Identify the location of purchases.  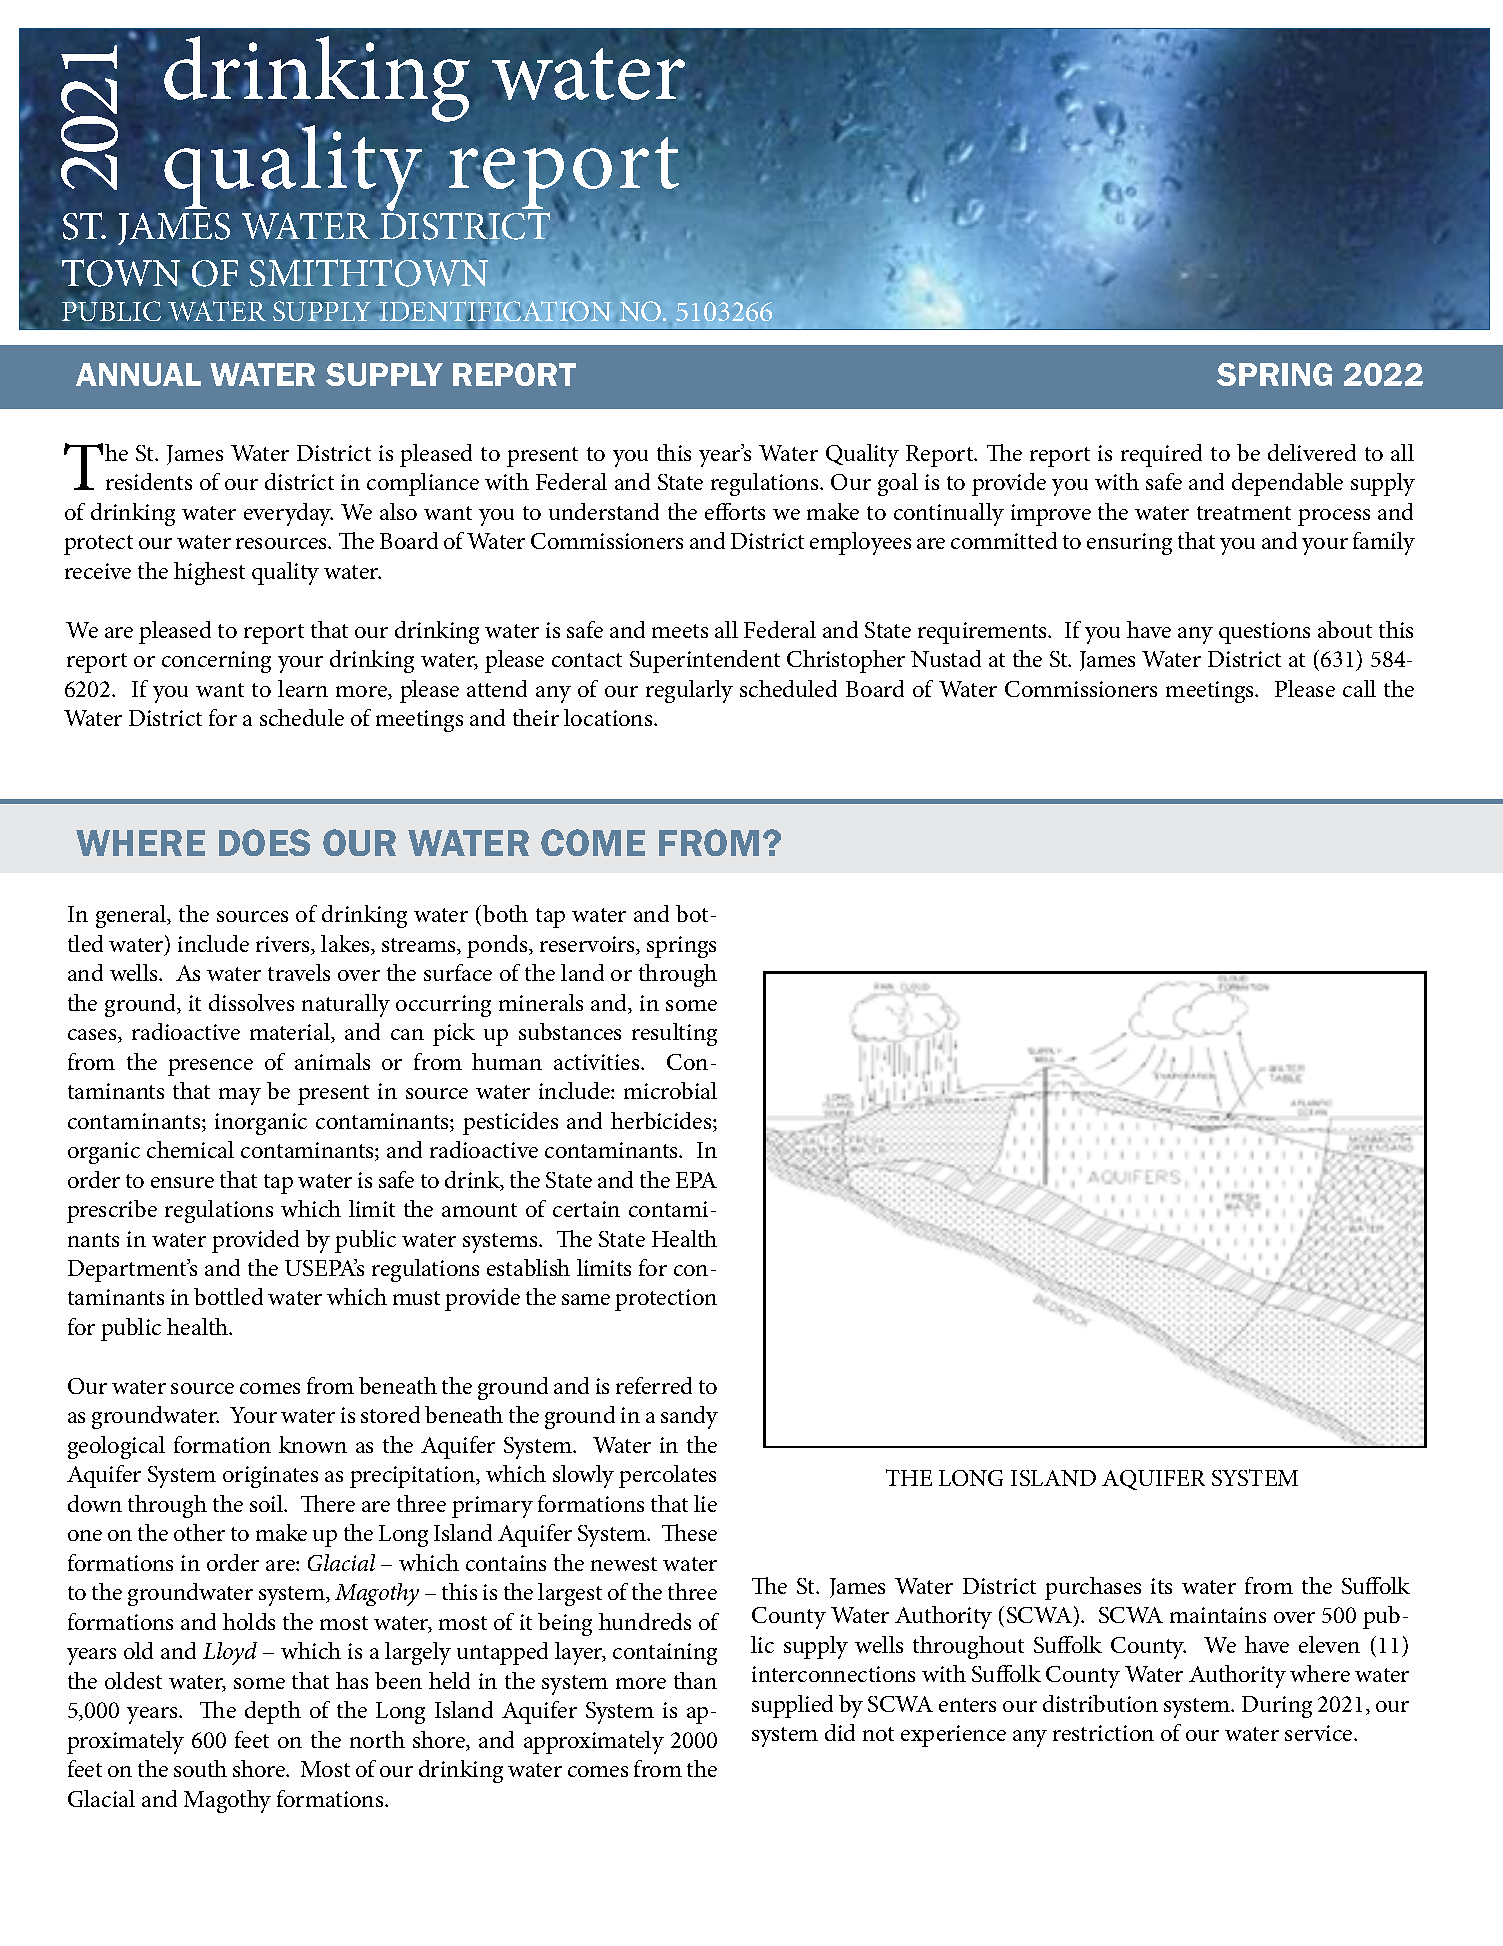
(1093, 1588).
